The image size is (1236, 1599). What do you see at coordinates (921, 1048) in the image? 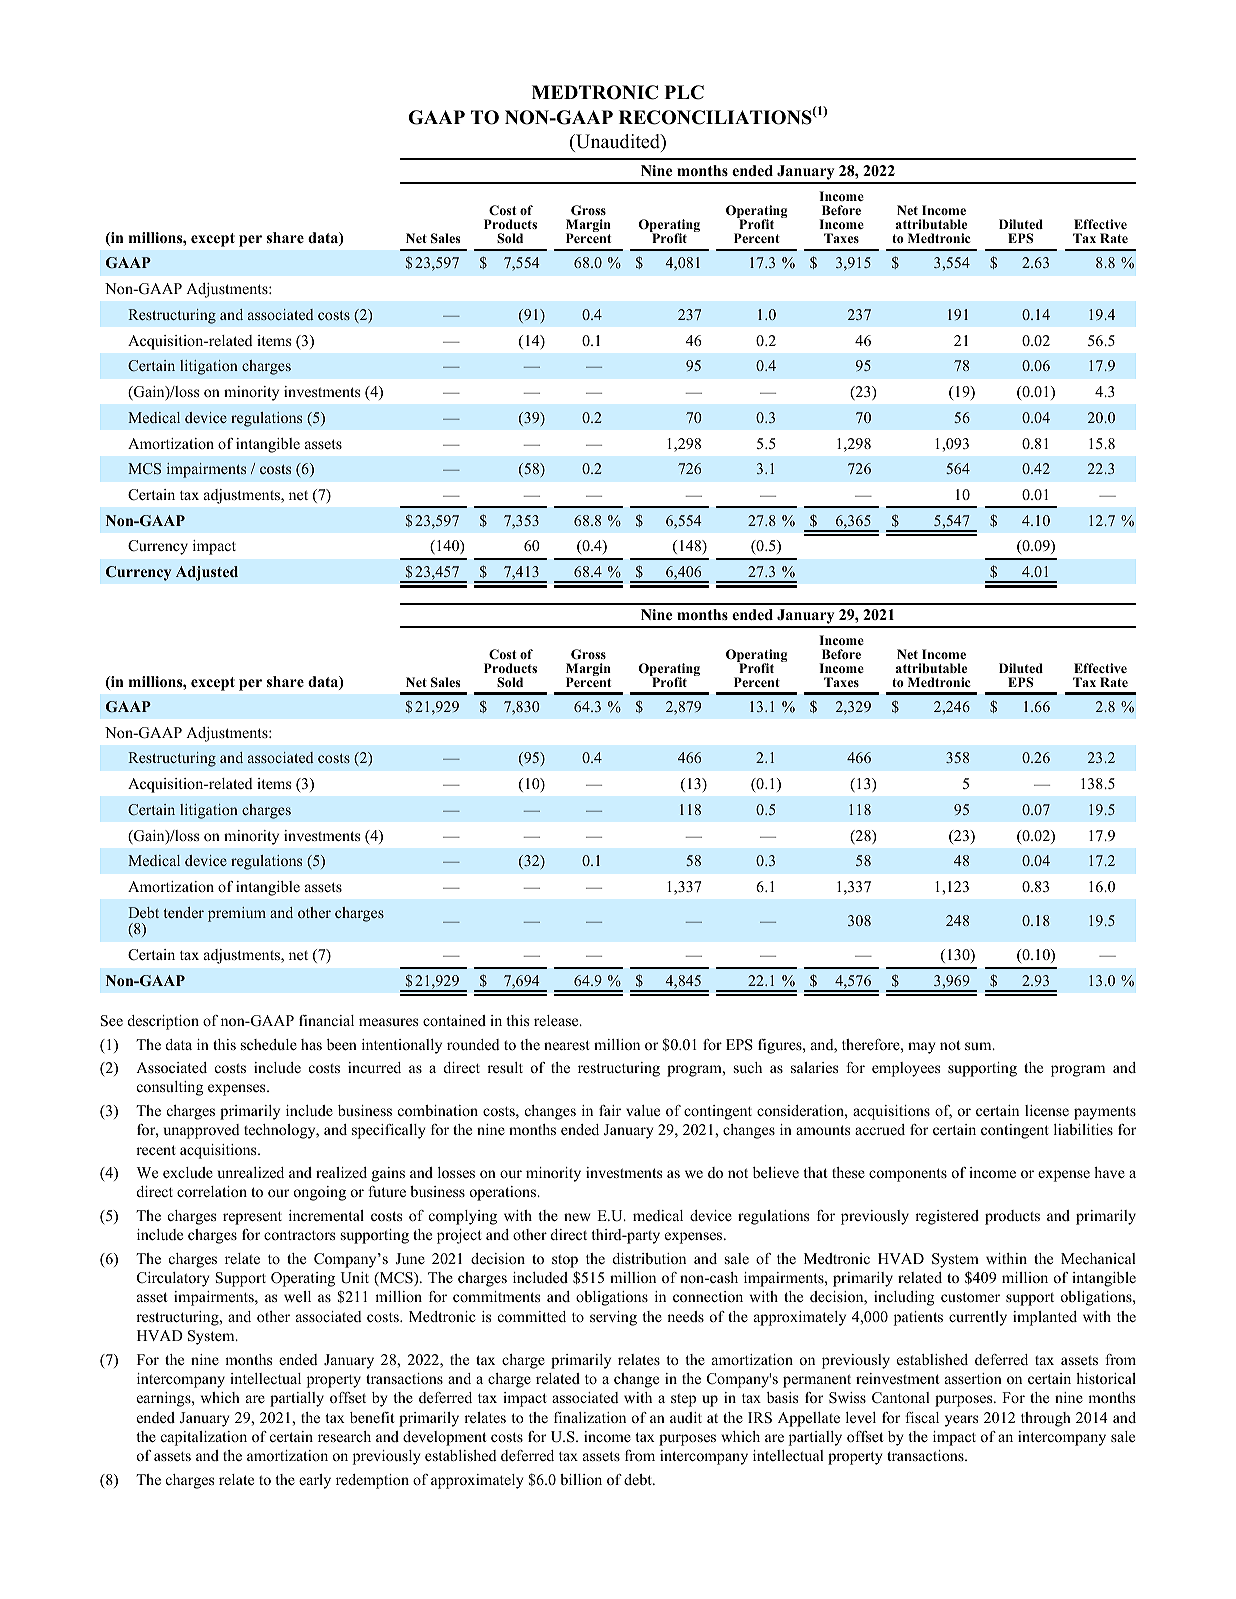
I see `may` at bounding box center [921, 1048].
